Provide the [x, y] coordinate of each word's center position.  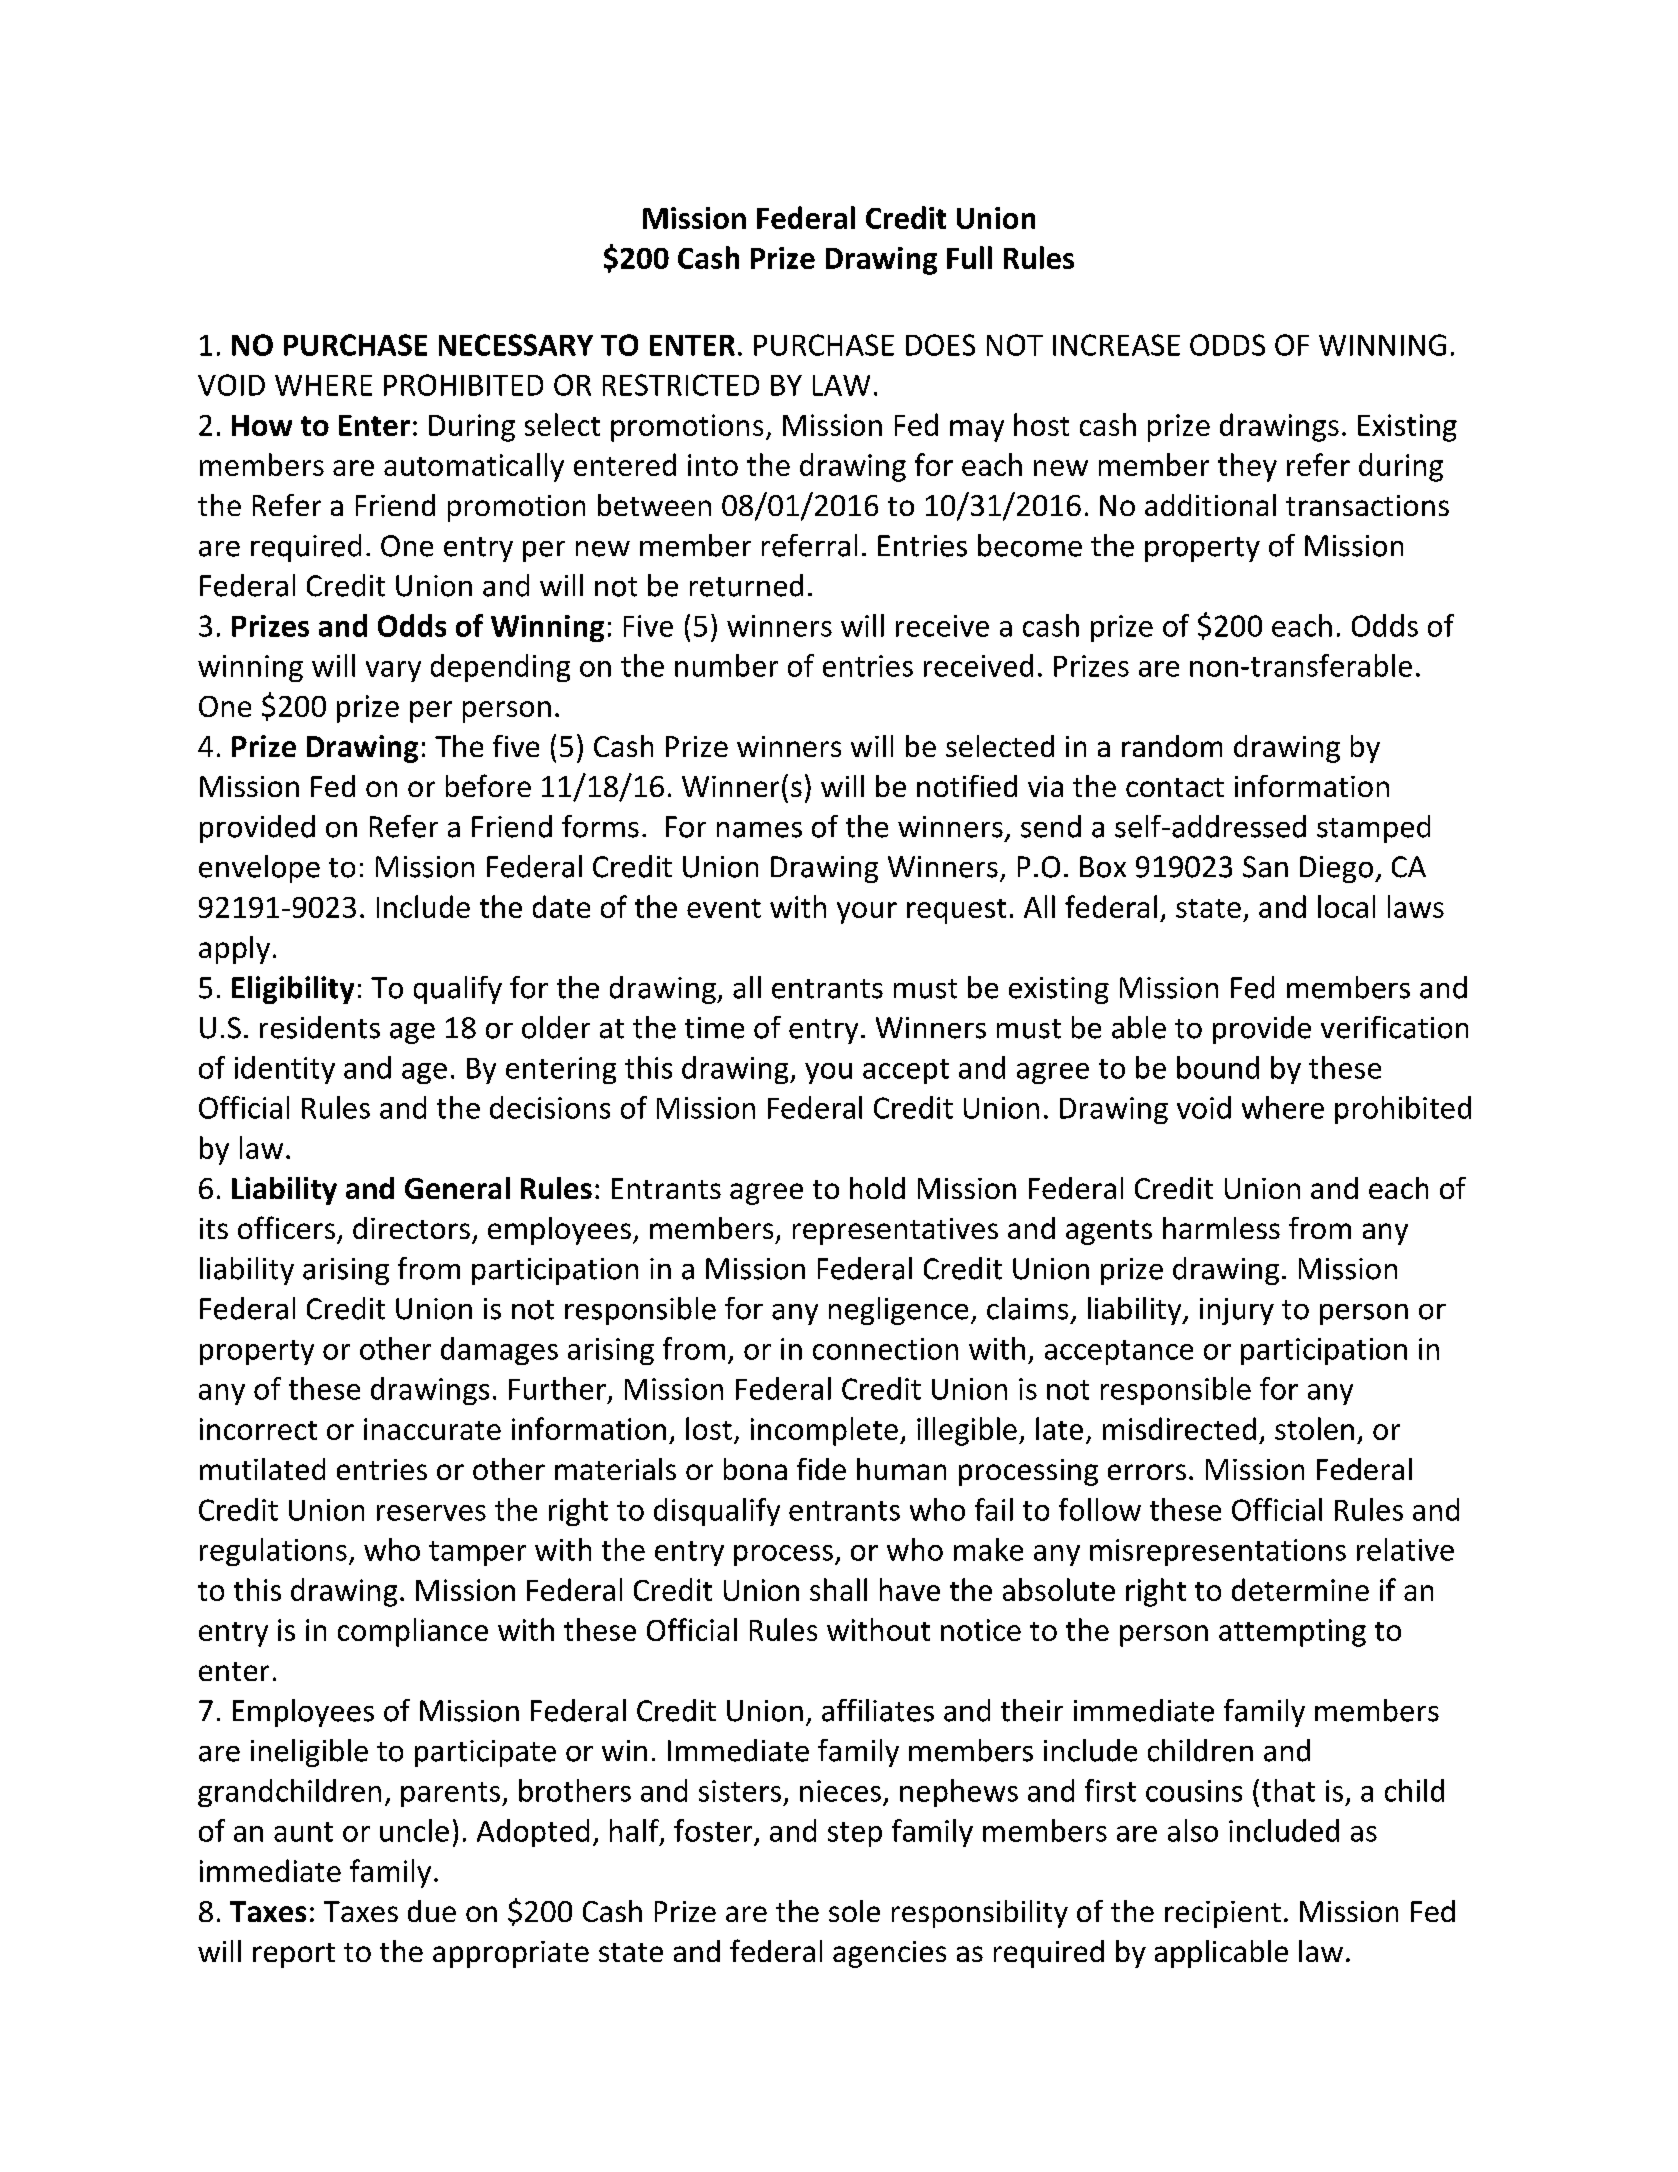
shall [838, 1589]
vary [393, 671]
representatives [895, 1231]
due [432, 1911]
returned [746, 585]
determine [1300, 1589]
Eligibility [293, 990]
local [1346, 906]
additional [1210, 505]
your [867, 913]
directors [411, 1228]
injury [1237, 1311]
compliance [413, 1632]
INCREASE [1116, 345]
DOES [940, 345]
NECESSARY [516, 345]
